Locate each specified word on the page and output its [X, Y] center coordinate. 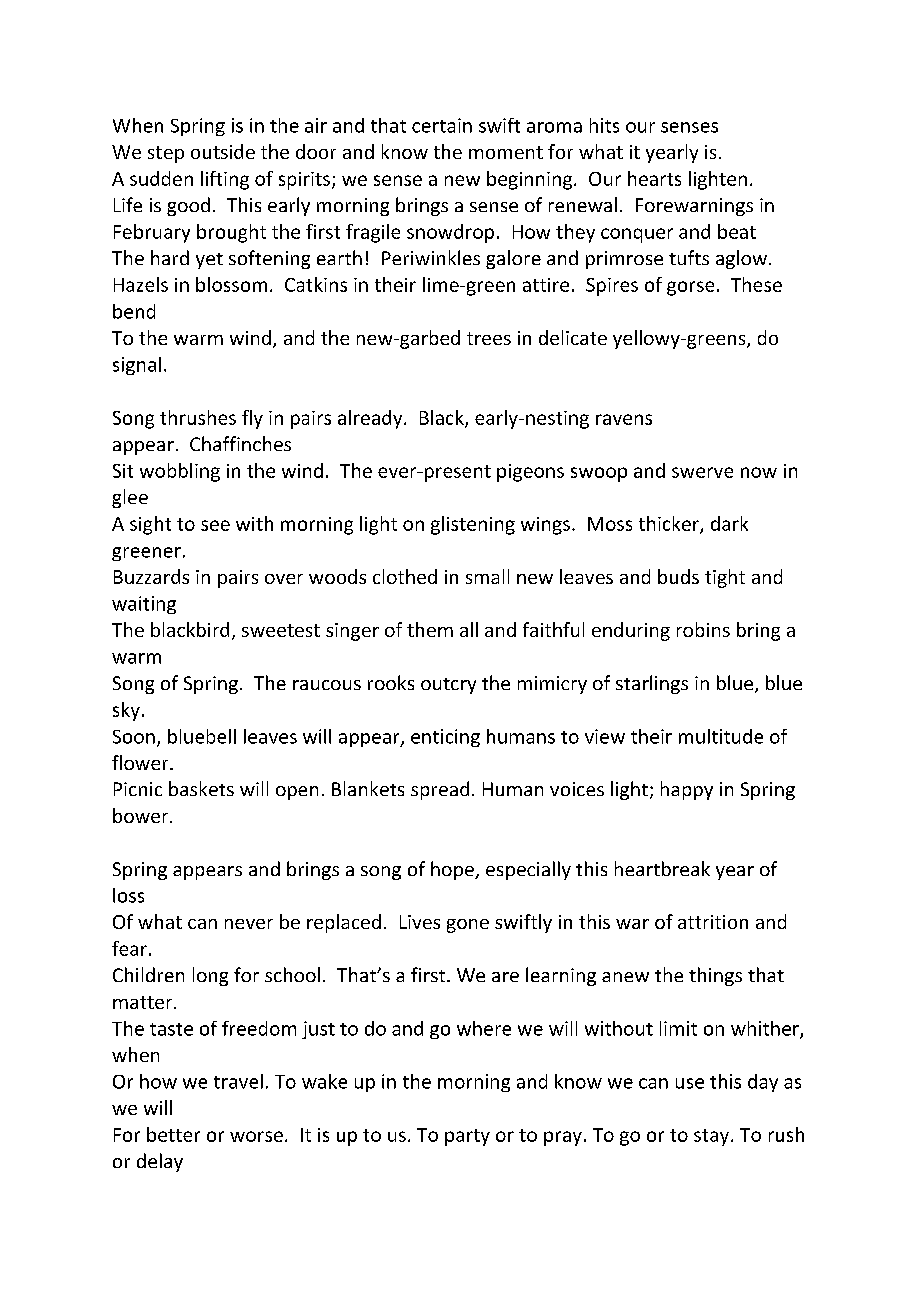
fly [252, 419]
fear [129, 948]
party [467, 1137]
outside [223, 151]
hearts [654, 178]
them [430, 629]
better [173, 1134]
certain [442, 125]
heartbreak [662, 868]
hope [453, 870]
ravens [624, 419]
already [371, 419]
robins [703, 629]
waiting [144, 605]
